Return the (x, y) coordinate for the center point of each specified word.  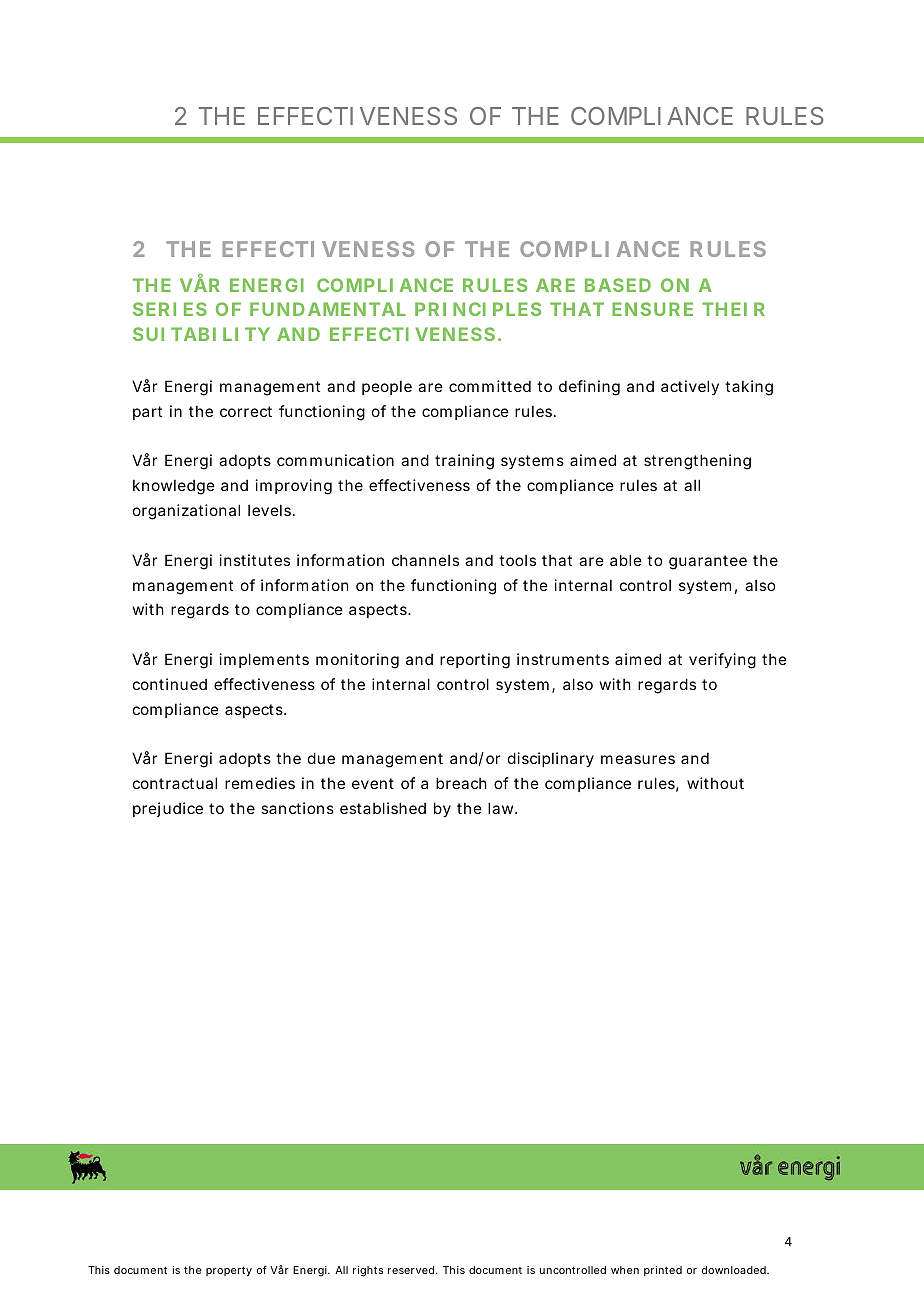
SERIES (170, 309)
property (229, 1271)
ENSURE (652, 309)
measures (638, 759)
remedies (260, 783)
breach (461, 783)
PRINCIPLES (478, 309)
